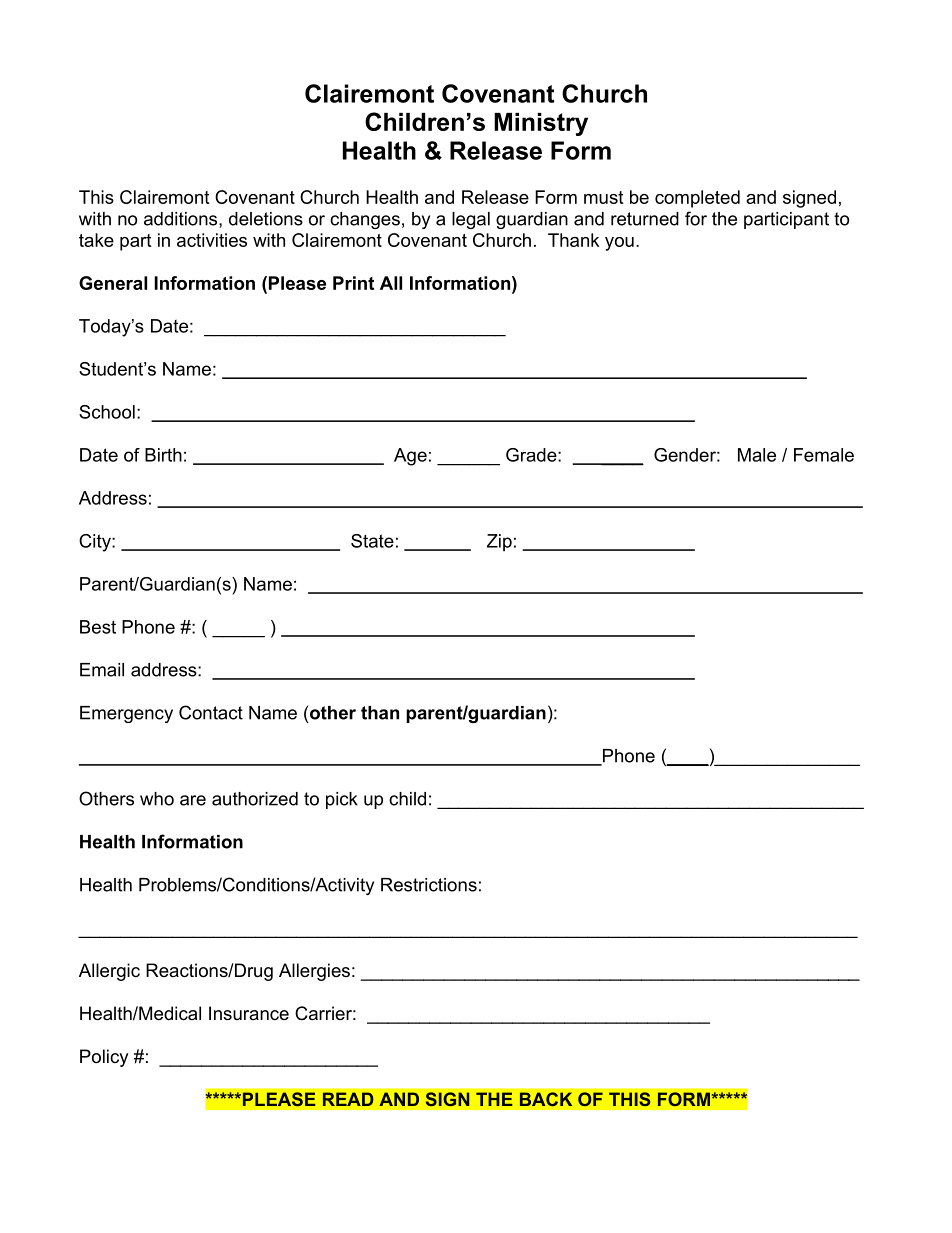 The image size is (952, 1233). I want to click on READ, so click(348, 1099).
